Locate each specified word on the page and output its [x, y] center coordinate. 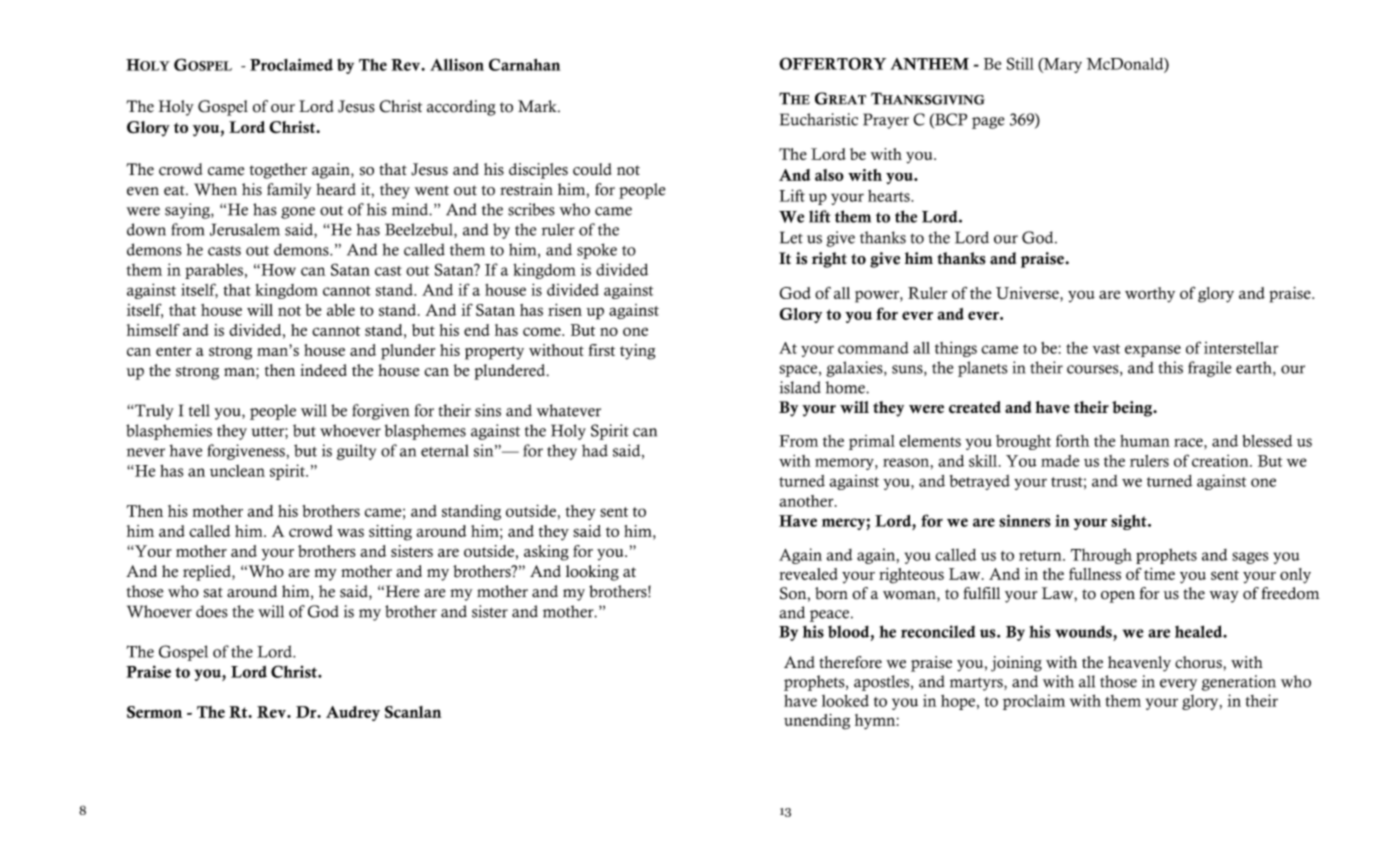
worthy [1150, 295]
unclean [237, 471]
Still [1020, 63]
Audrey [353, 713]
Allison [457, 65]
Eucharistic [819, 119]
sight [1130, 522]
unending [817, 722]
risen [565, 309]
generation [1239, 683]
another [807, 501]
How [277, 270]
